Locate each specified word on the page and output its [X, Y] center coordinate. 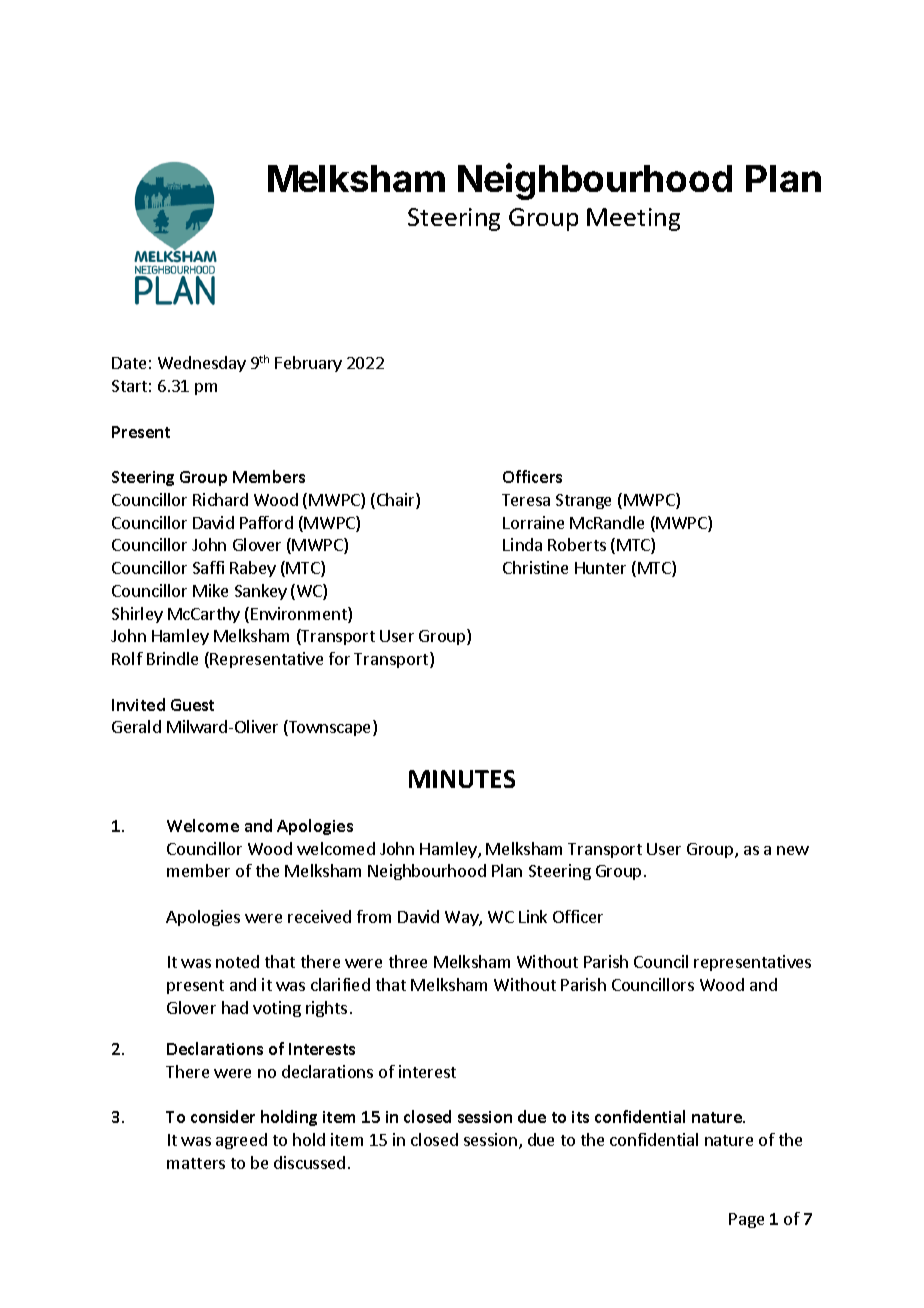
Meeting [633, 219]
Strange [583, 501]
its [580, 1117]
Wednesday [202, 364]
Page [746, 1220]
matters [196, 1163]
